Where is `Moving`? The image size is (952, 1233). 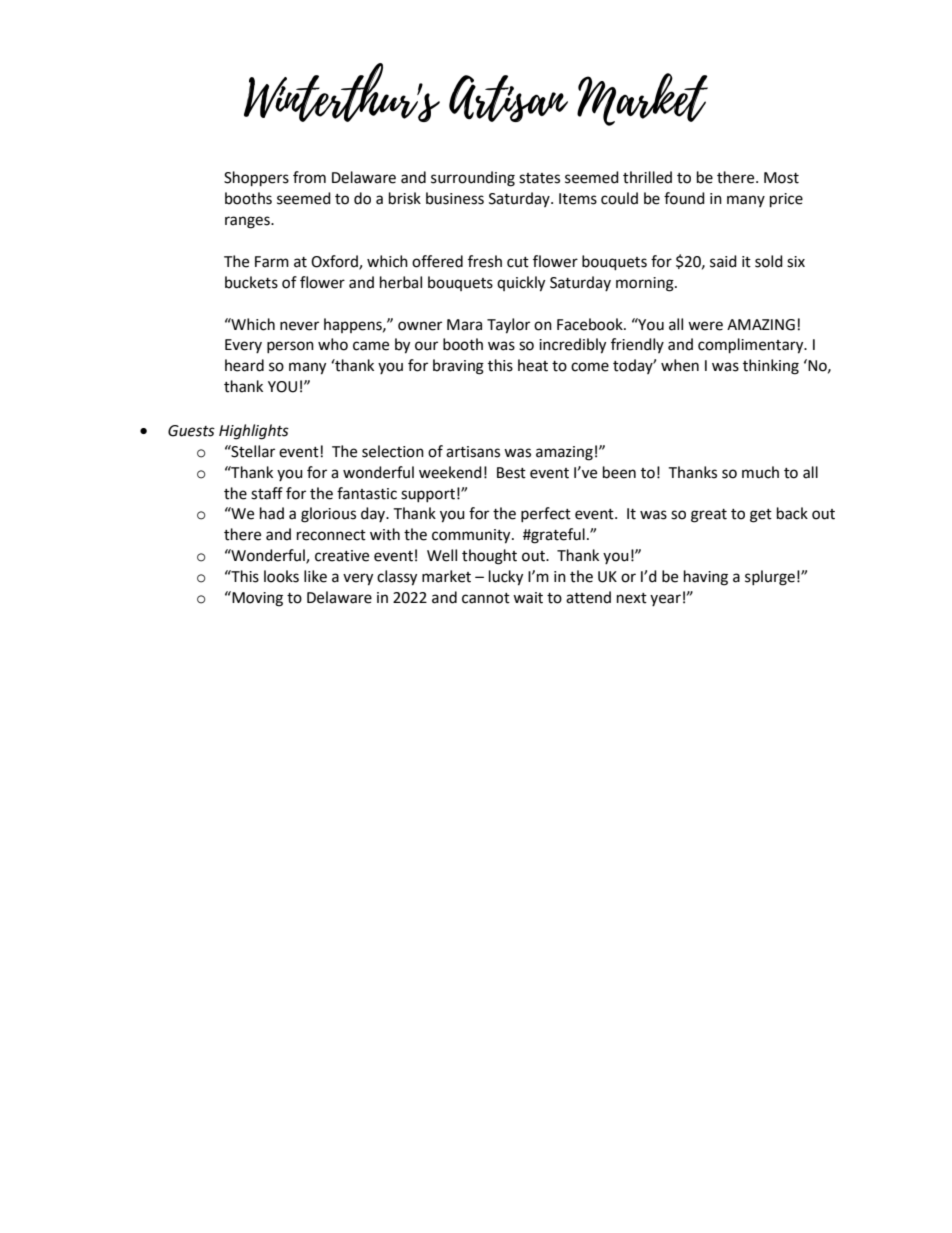 Moving is located at coordinates (256, 599).
